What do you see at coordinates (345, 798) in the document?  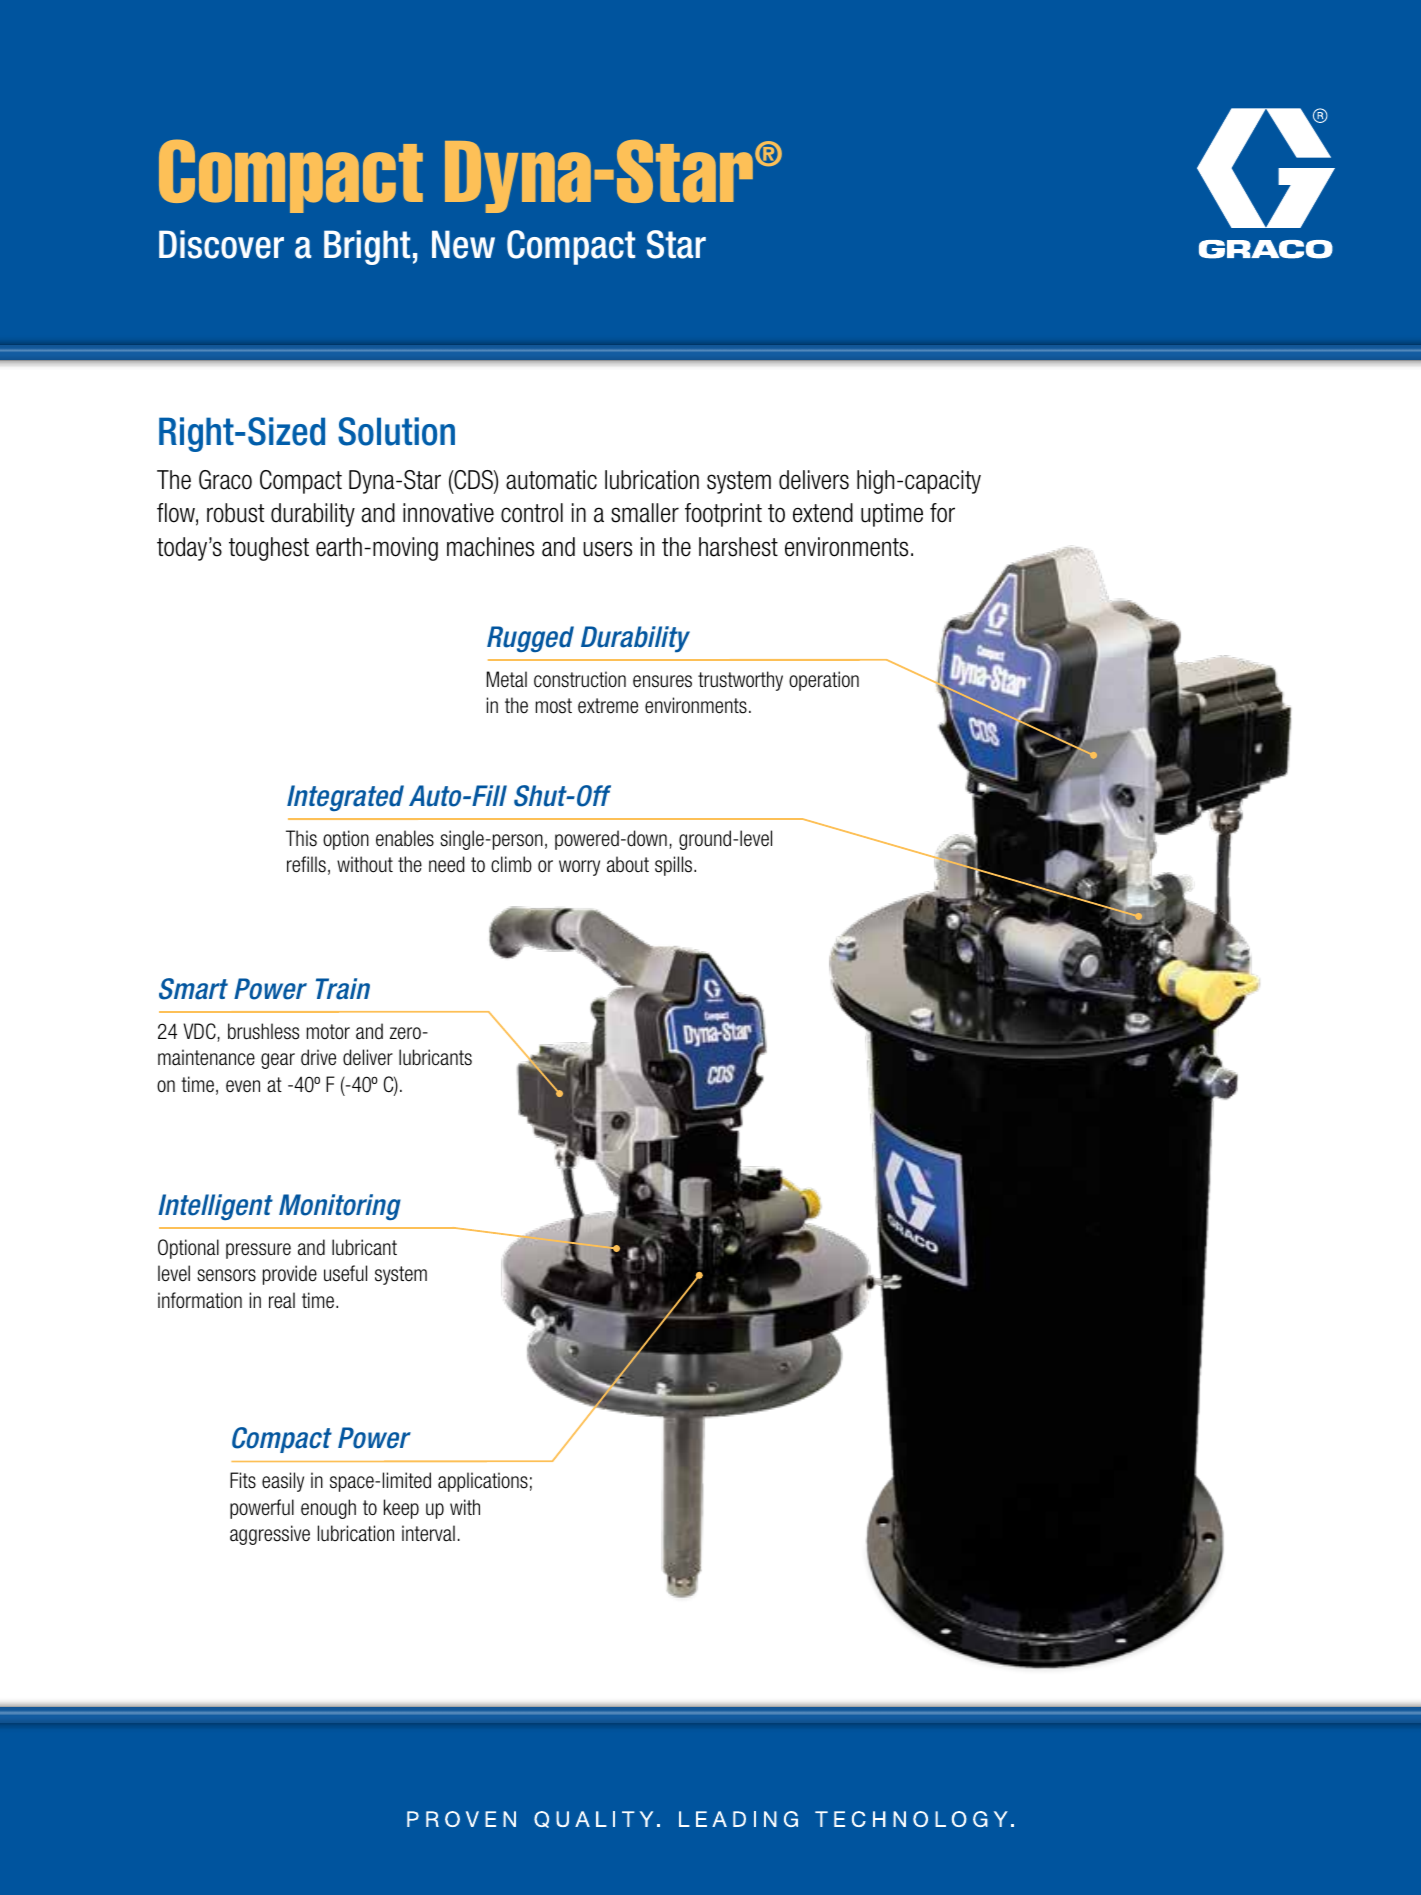 I see `Integrated` at bounding box center [345, 798].
